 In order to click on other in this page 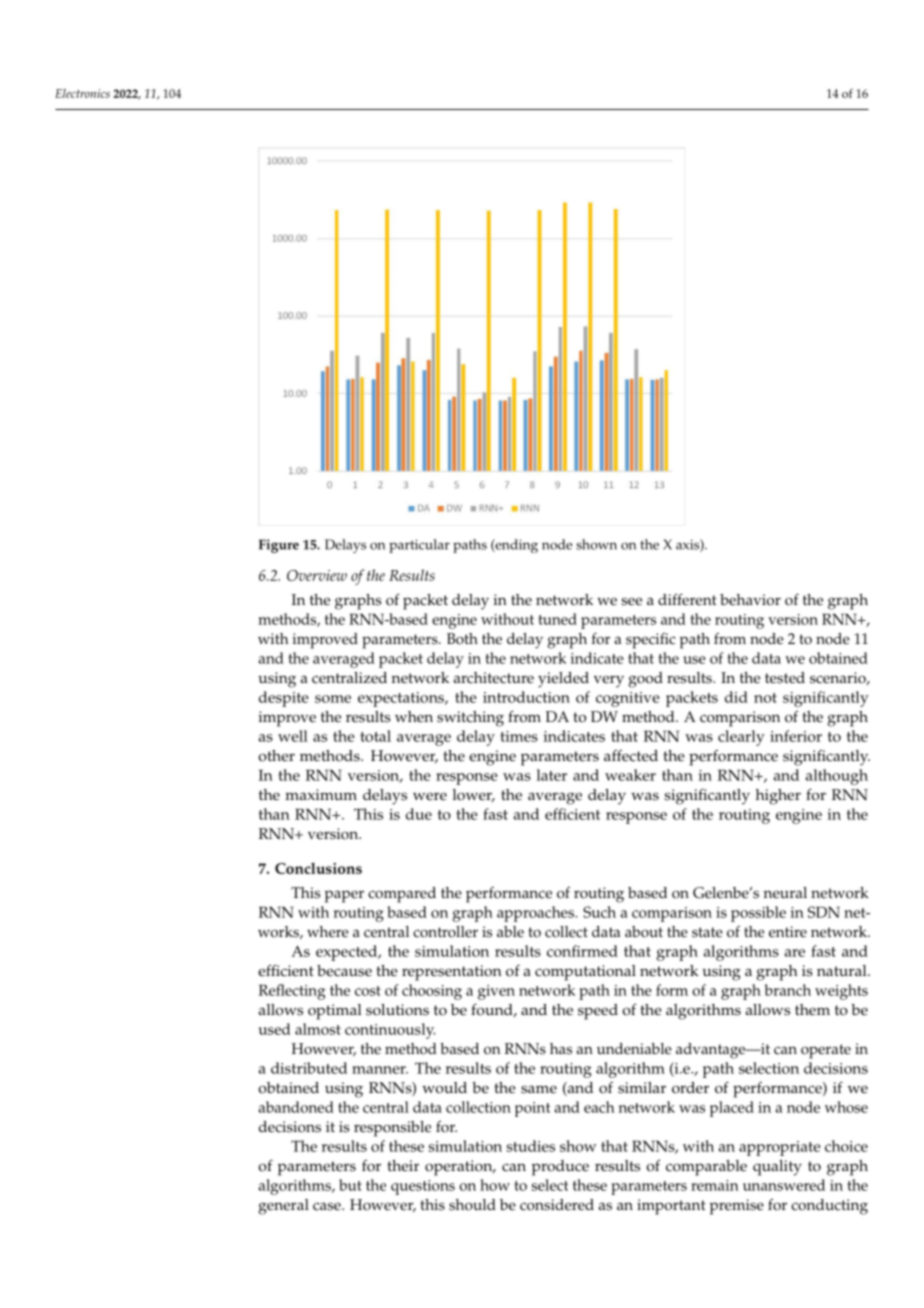, I will do `click(276, 756)`.
